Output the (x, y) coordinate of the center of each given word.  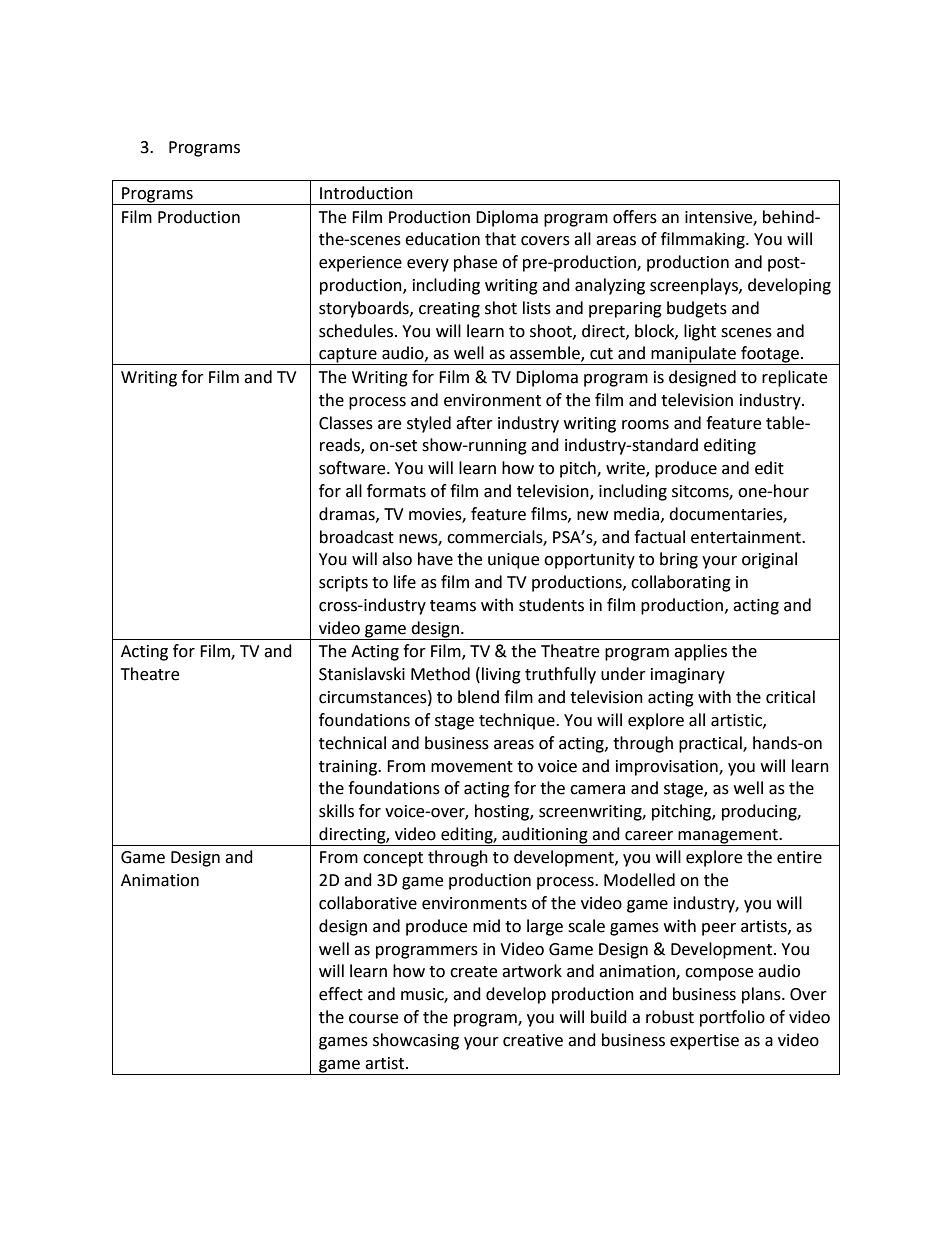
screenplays (695, 286)
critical (790, 697)
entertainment (747, 537)
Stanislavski (362, 674)
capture (348, 356)
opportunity (589, 561)
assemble (546, 354)
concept (393, 859)
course (373, 1019)
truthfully (560, 675)
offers (635, 217)
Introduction (366, 193)
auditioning (545, 836)
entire (799, 857)
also (397, 559)
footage (770, 355)
